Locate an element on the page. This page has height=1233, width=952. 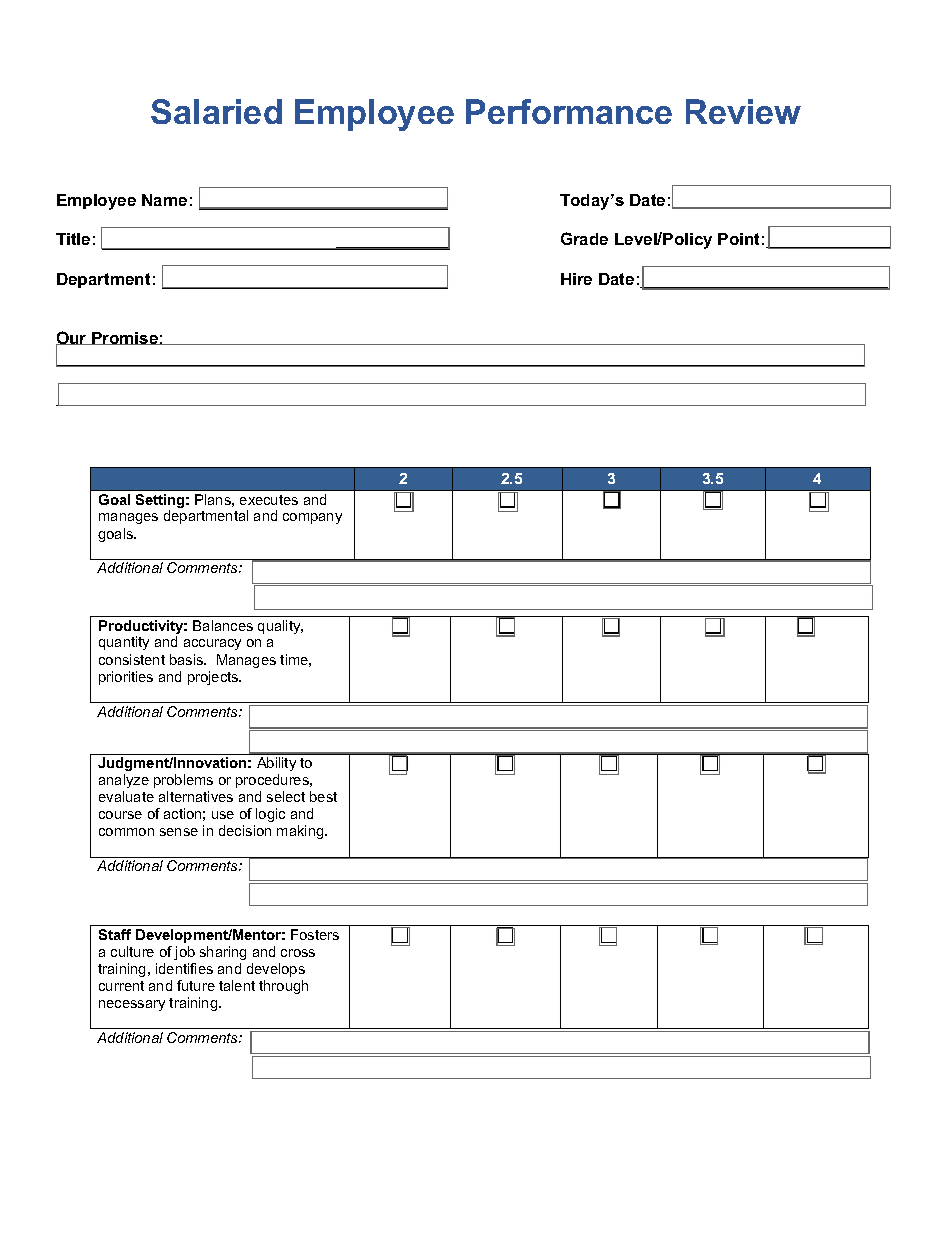
Fosters is located at coordinates (315, 934).
